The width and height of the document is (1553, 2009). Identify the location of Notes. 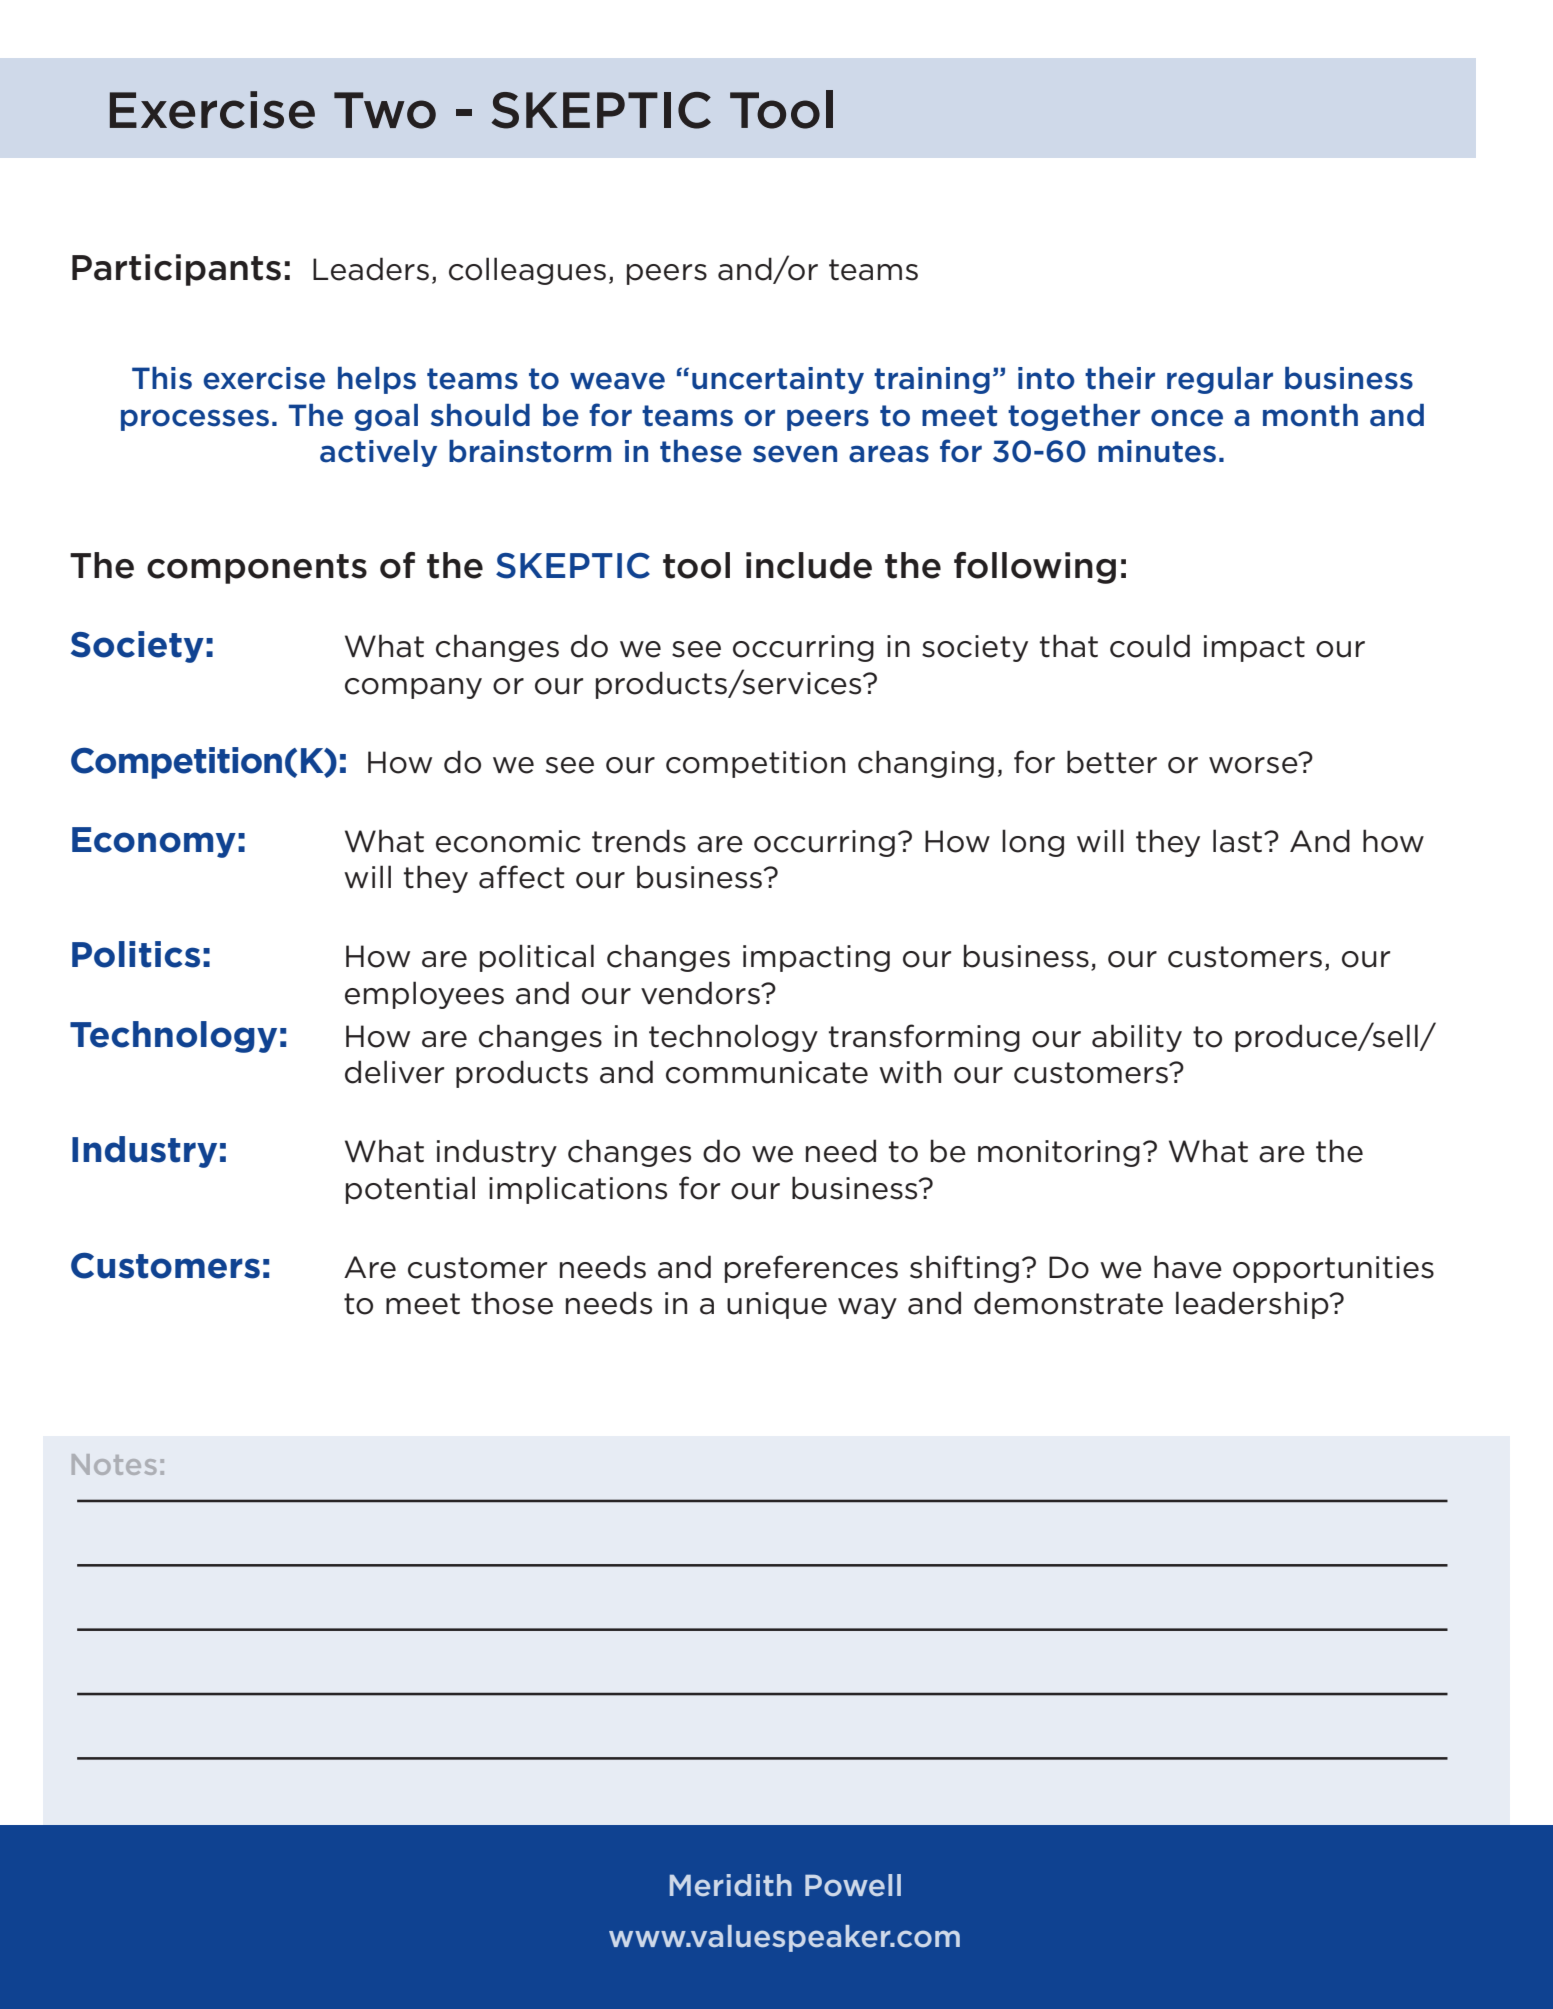
(114, 1464).
